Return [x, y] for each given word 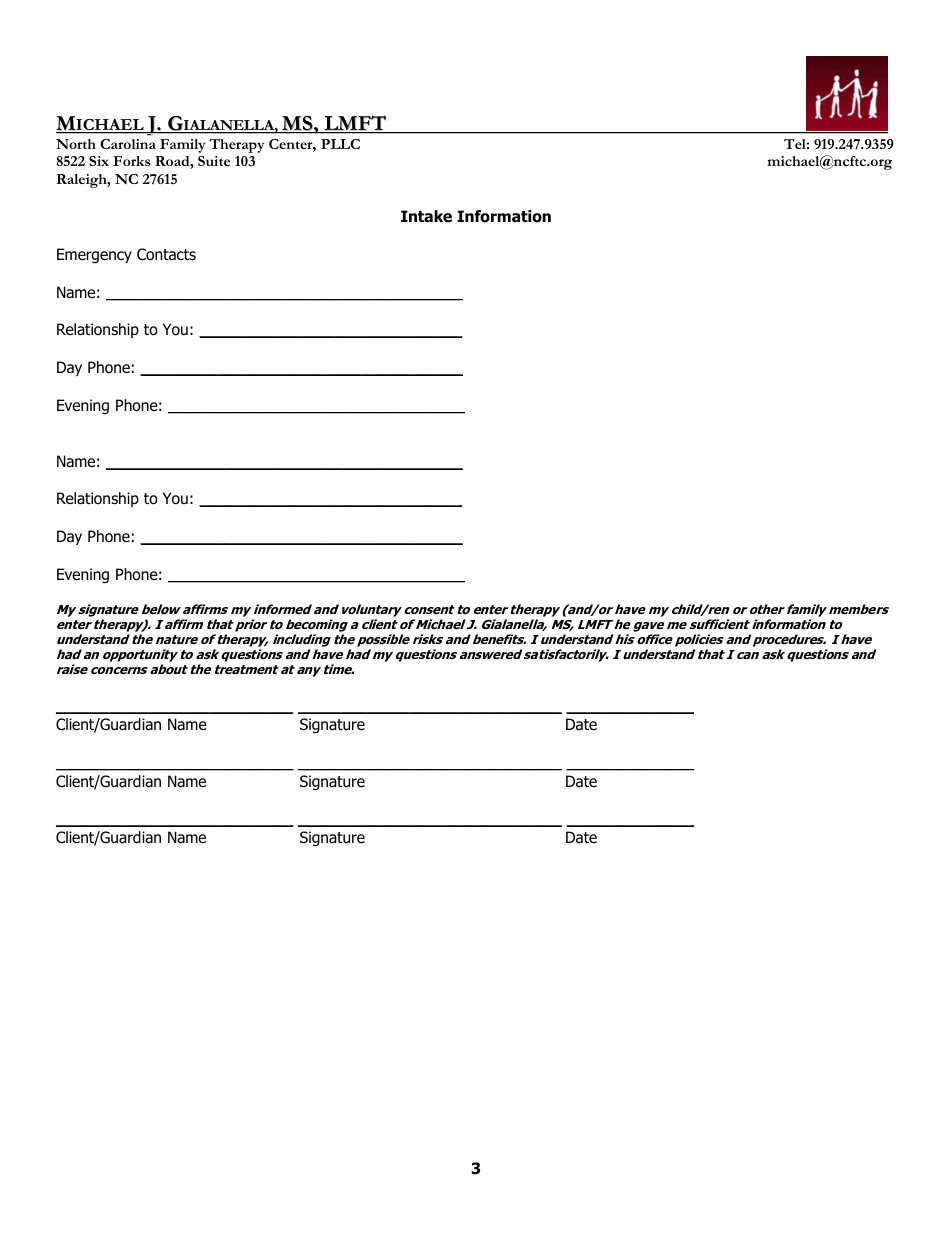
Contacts [166, 254]
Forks [132, 161]
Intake [426, 216]
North [76, 144]
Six [99, 161]
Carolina [128, 144]
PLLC [340, 144]
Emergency [94, 255]
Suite [214, 161]
